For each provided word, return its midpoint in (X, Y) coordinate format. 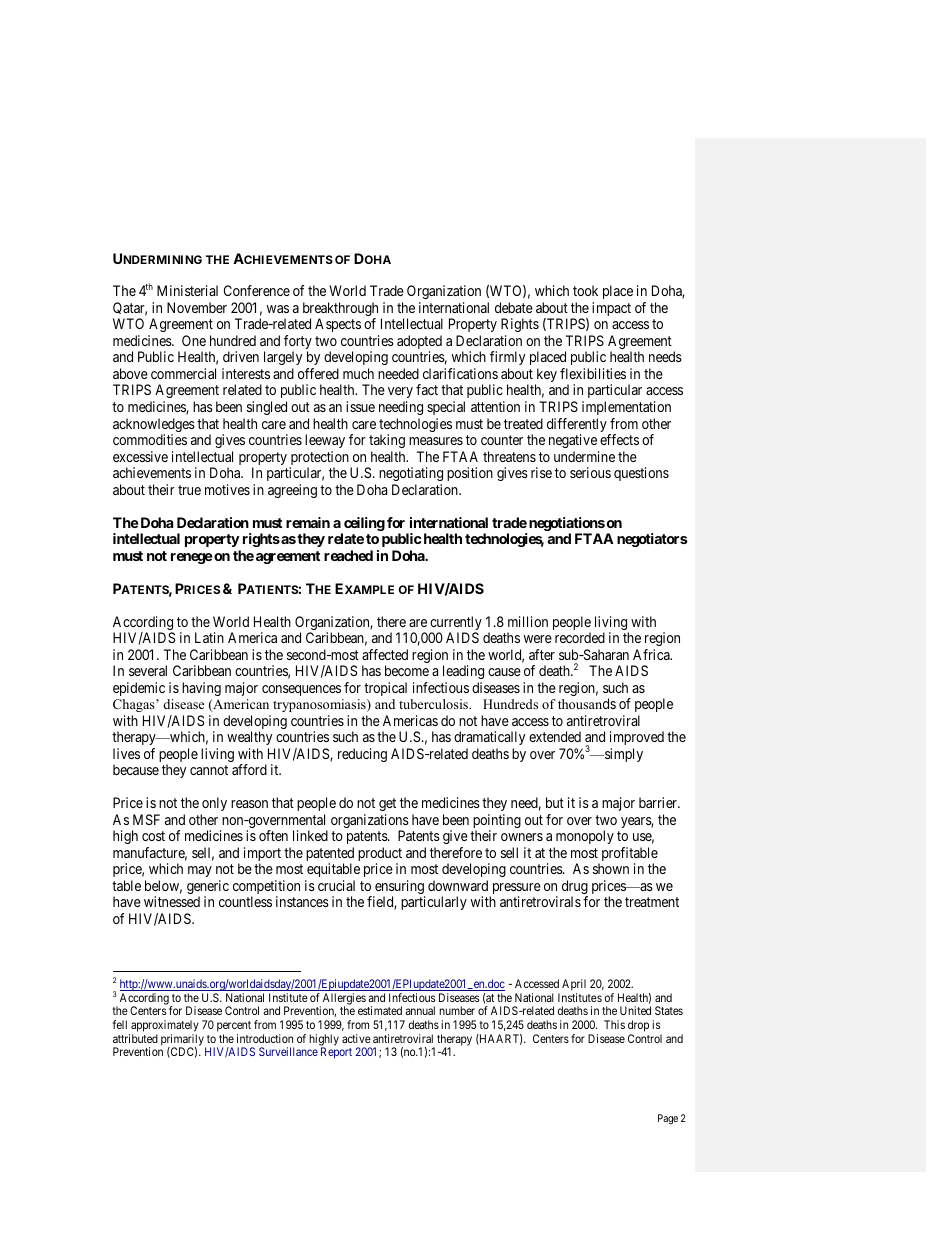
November (197, 307)
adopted (419, 343)
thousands (587, 703)
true (189, 490)
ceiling (363, 525)
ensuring (399, 888)
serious (590, 472)
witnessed (172, 901)
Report (336, 1053)
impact (611, 309)
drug (575, 888)
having (201, 689)
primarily (183, 1041)
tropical (385, 689)
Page (668, 1119)
